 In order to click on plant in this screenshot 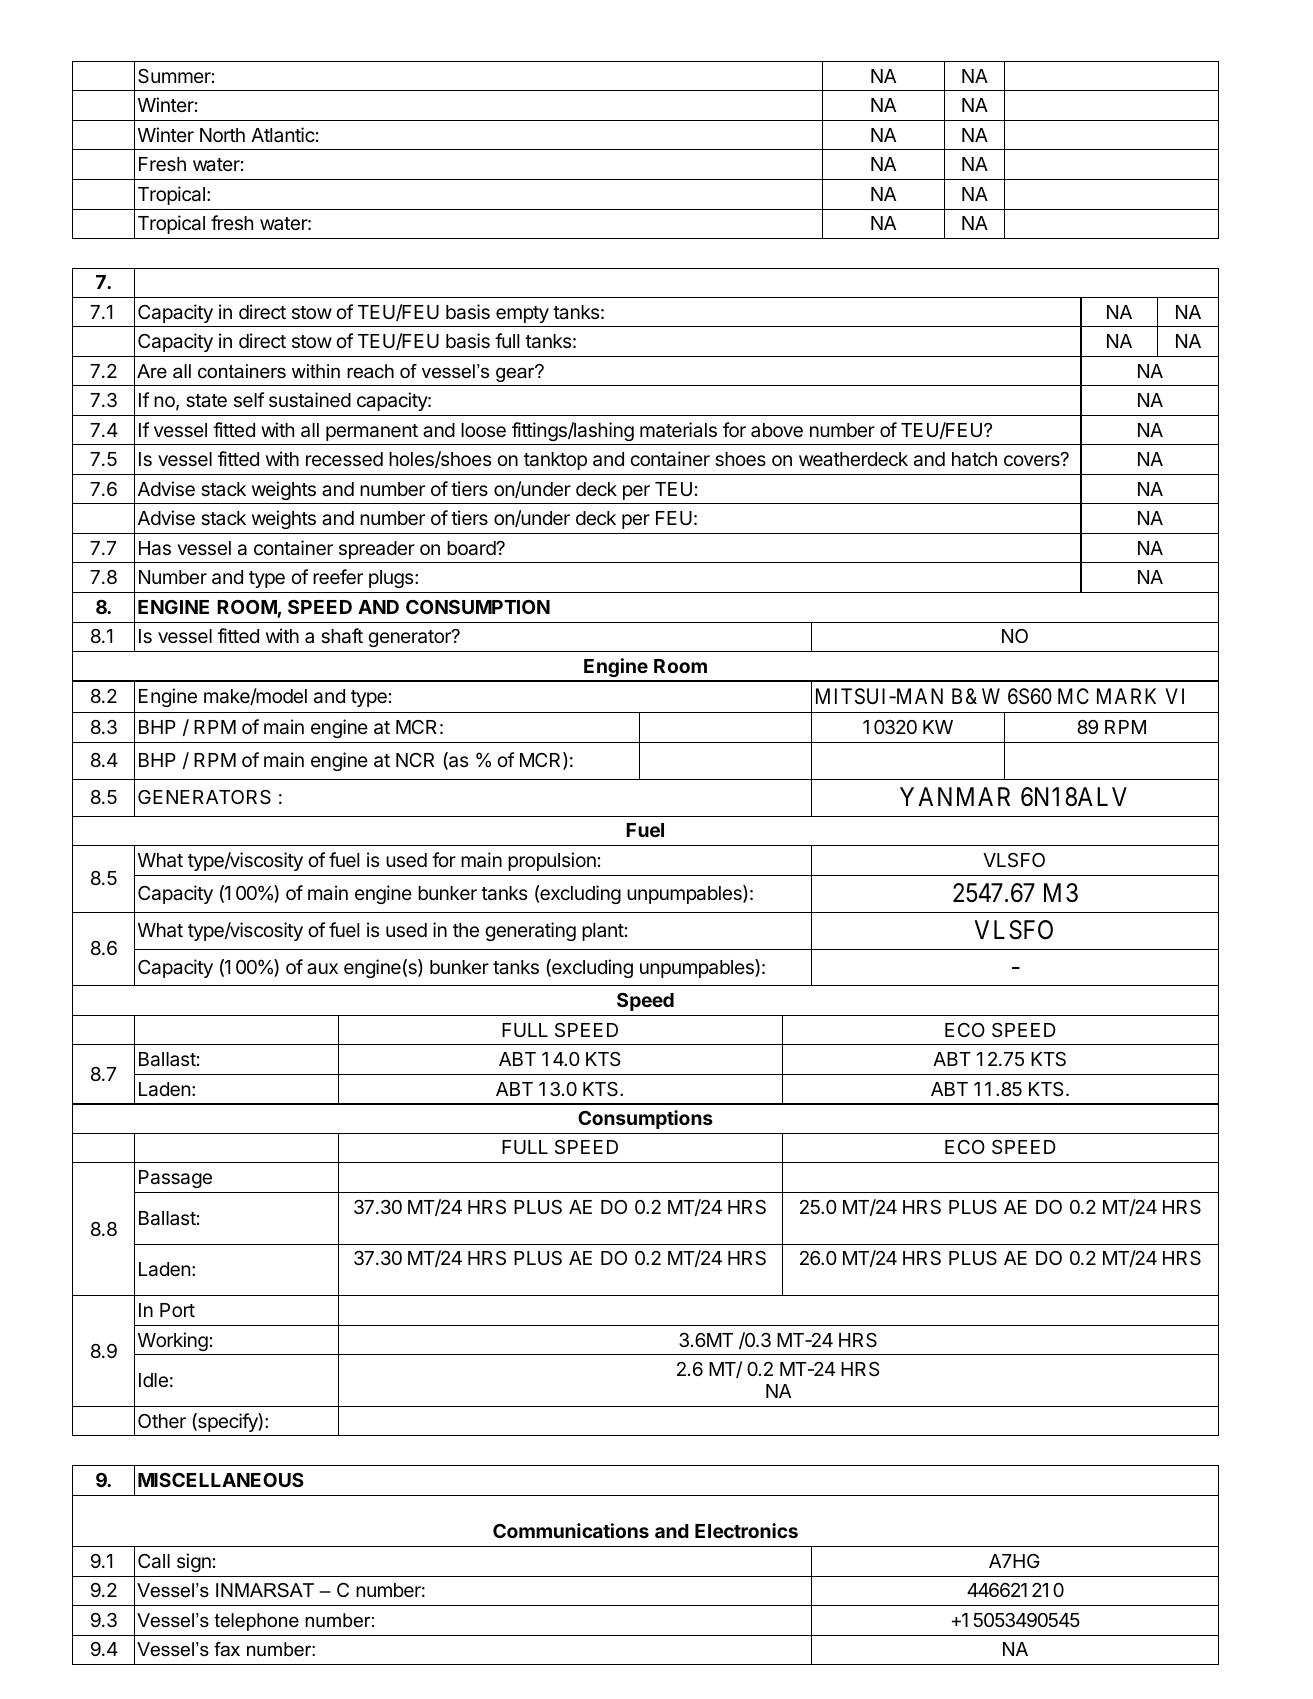, I will do `click(603, 932)`.
